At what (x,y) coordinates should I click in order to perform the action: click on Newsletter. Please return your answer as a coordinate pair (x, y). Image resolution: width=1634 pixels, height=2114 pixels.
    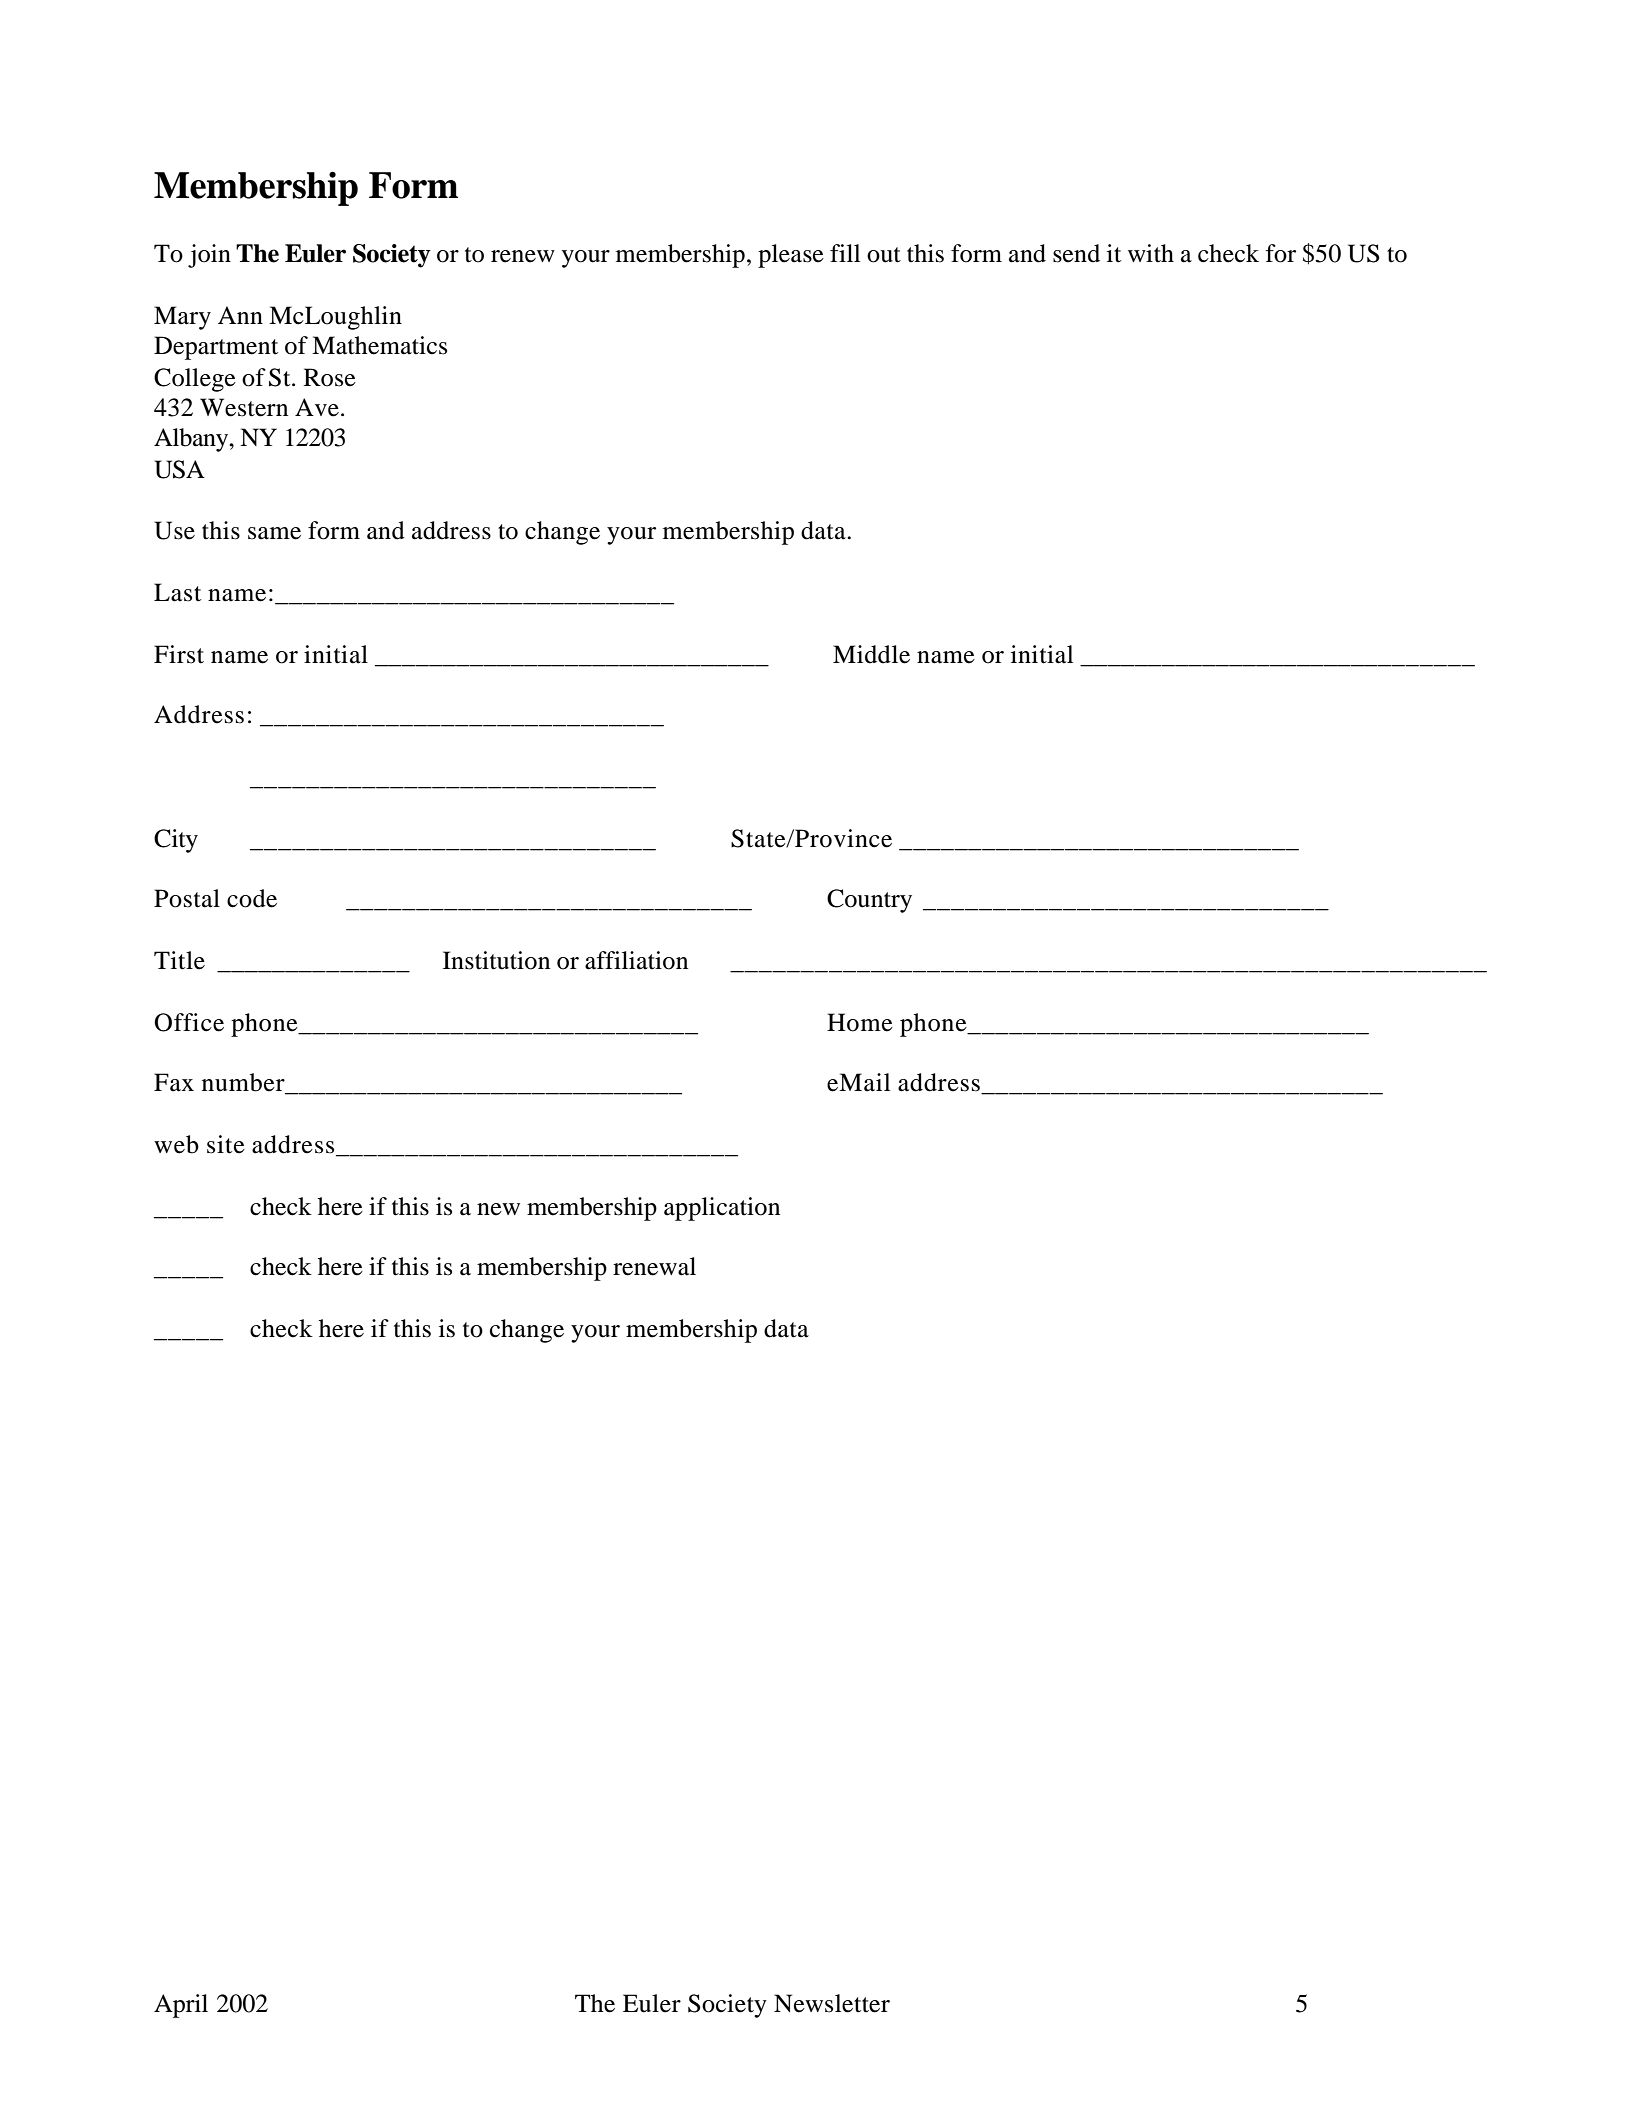
    Looking at the image, I should click on (832, 2003).
